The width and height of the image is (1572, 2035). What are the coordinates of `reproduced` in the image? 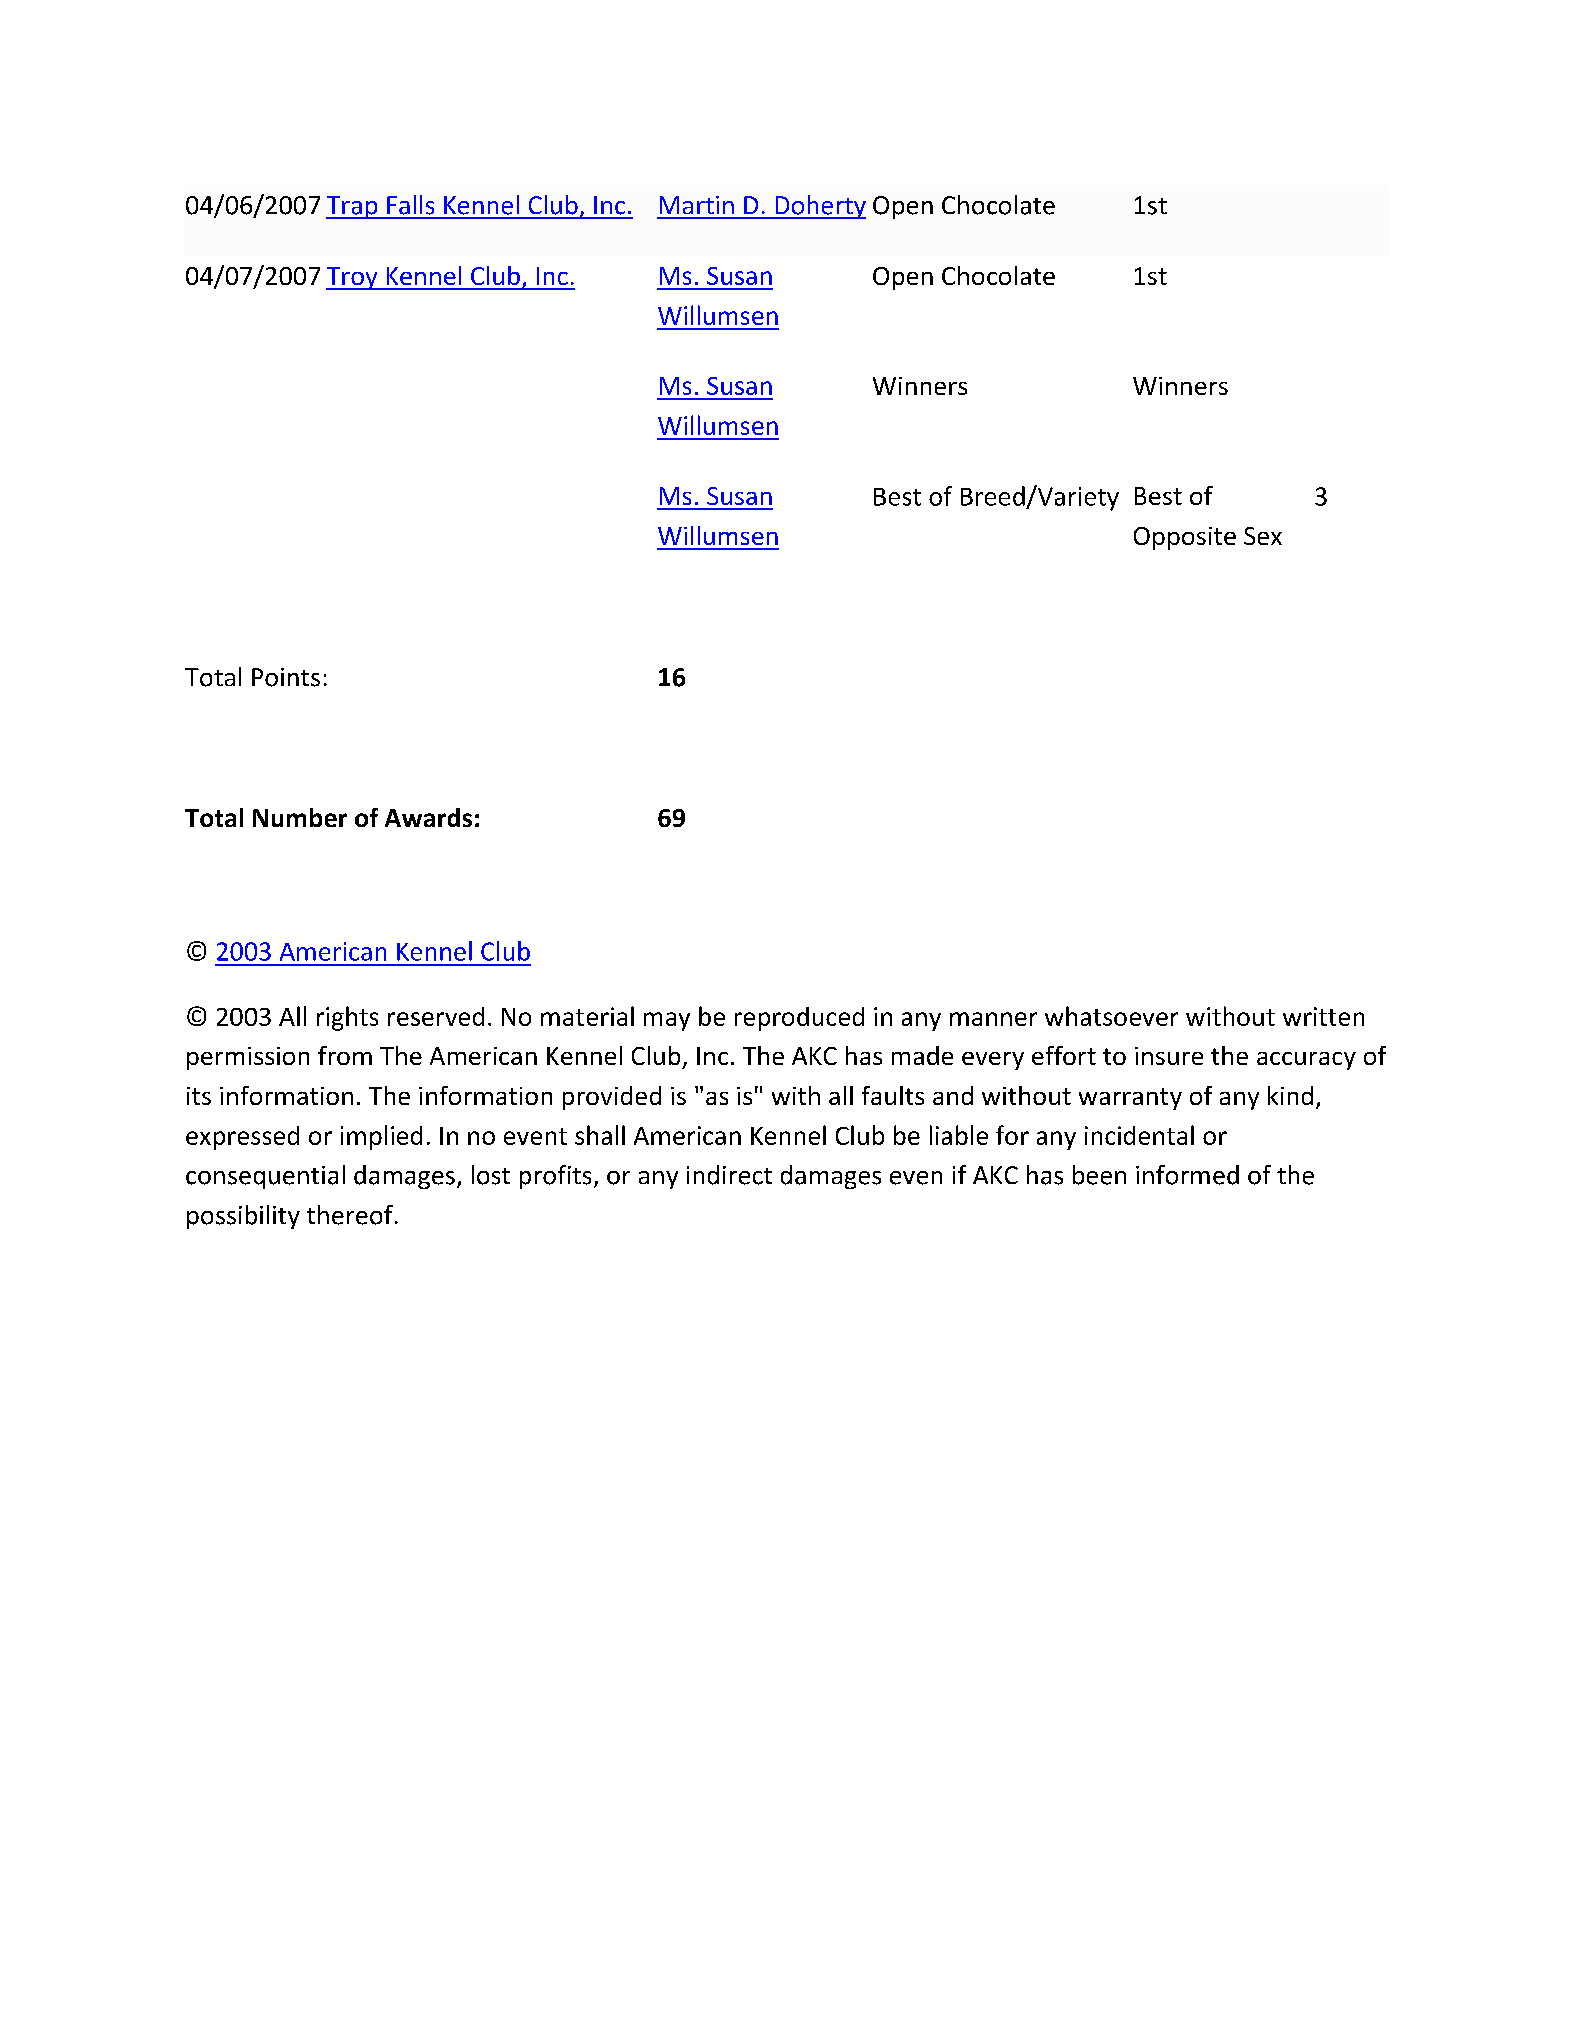 It's located at (799, 1019).
